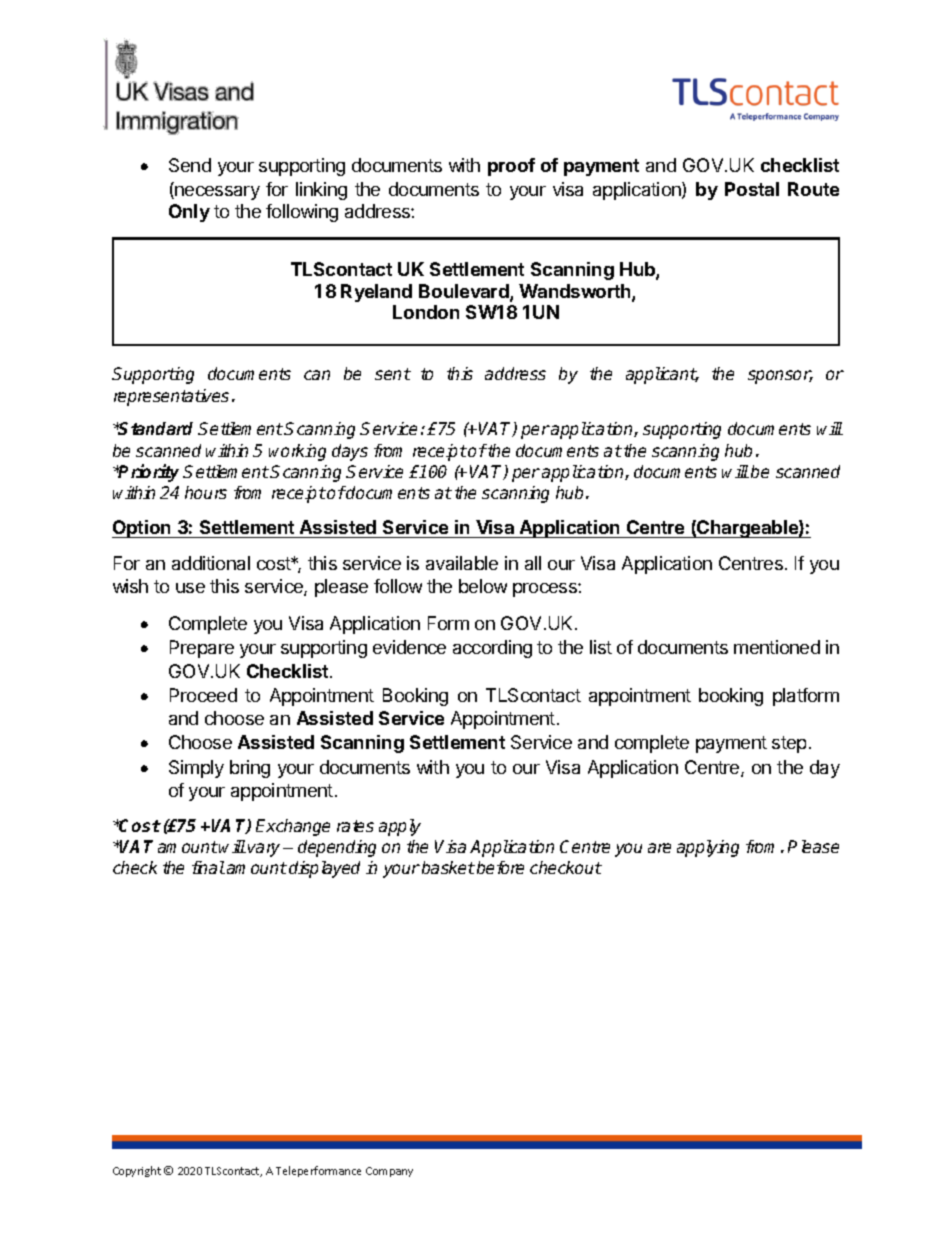 The image size is (952, 1233). What do you see at coordinates (777, 647) in the page?
I see `mentioned` at bounding box center [777, 647].
